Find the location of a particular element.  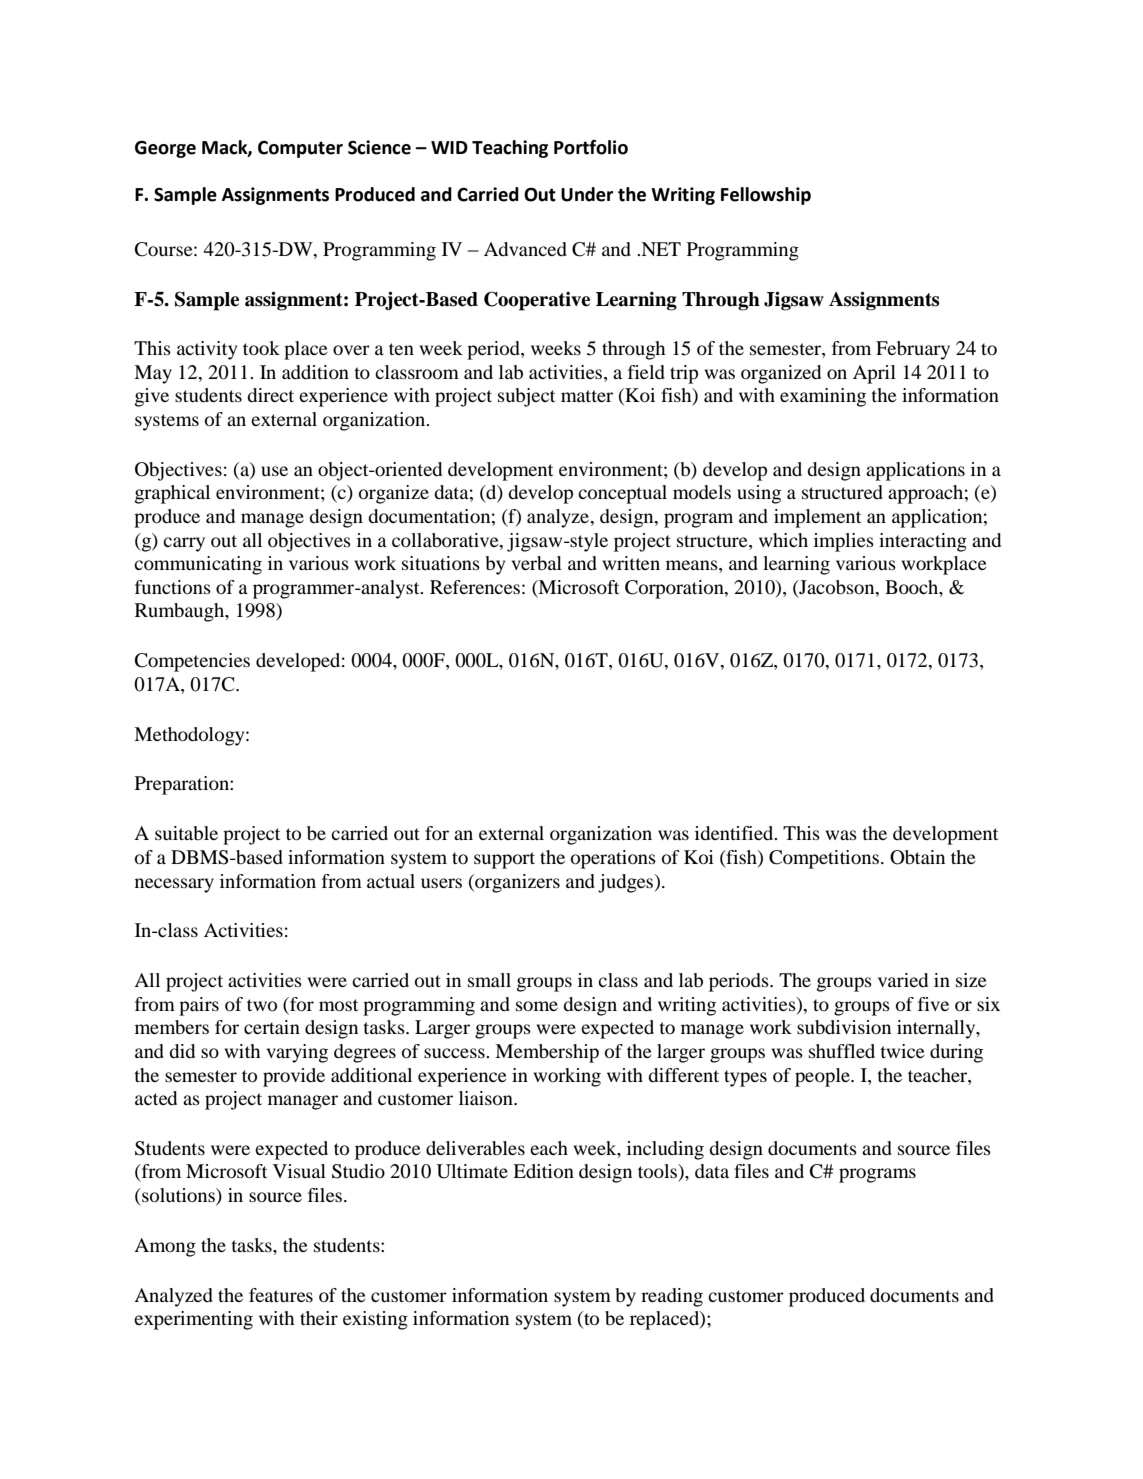

reading is located at coordinates (672, 1297).
